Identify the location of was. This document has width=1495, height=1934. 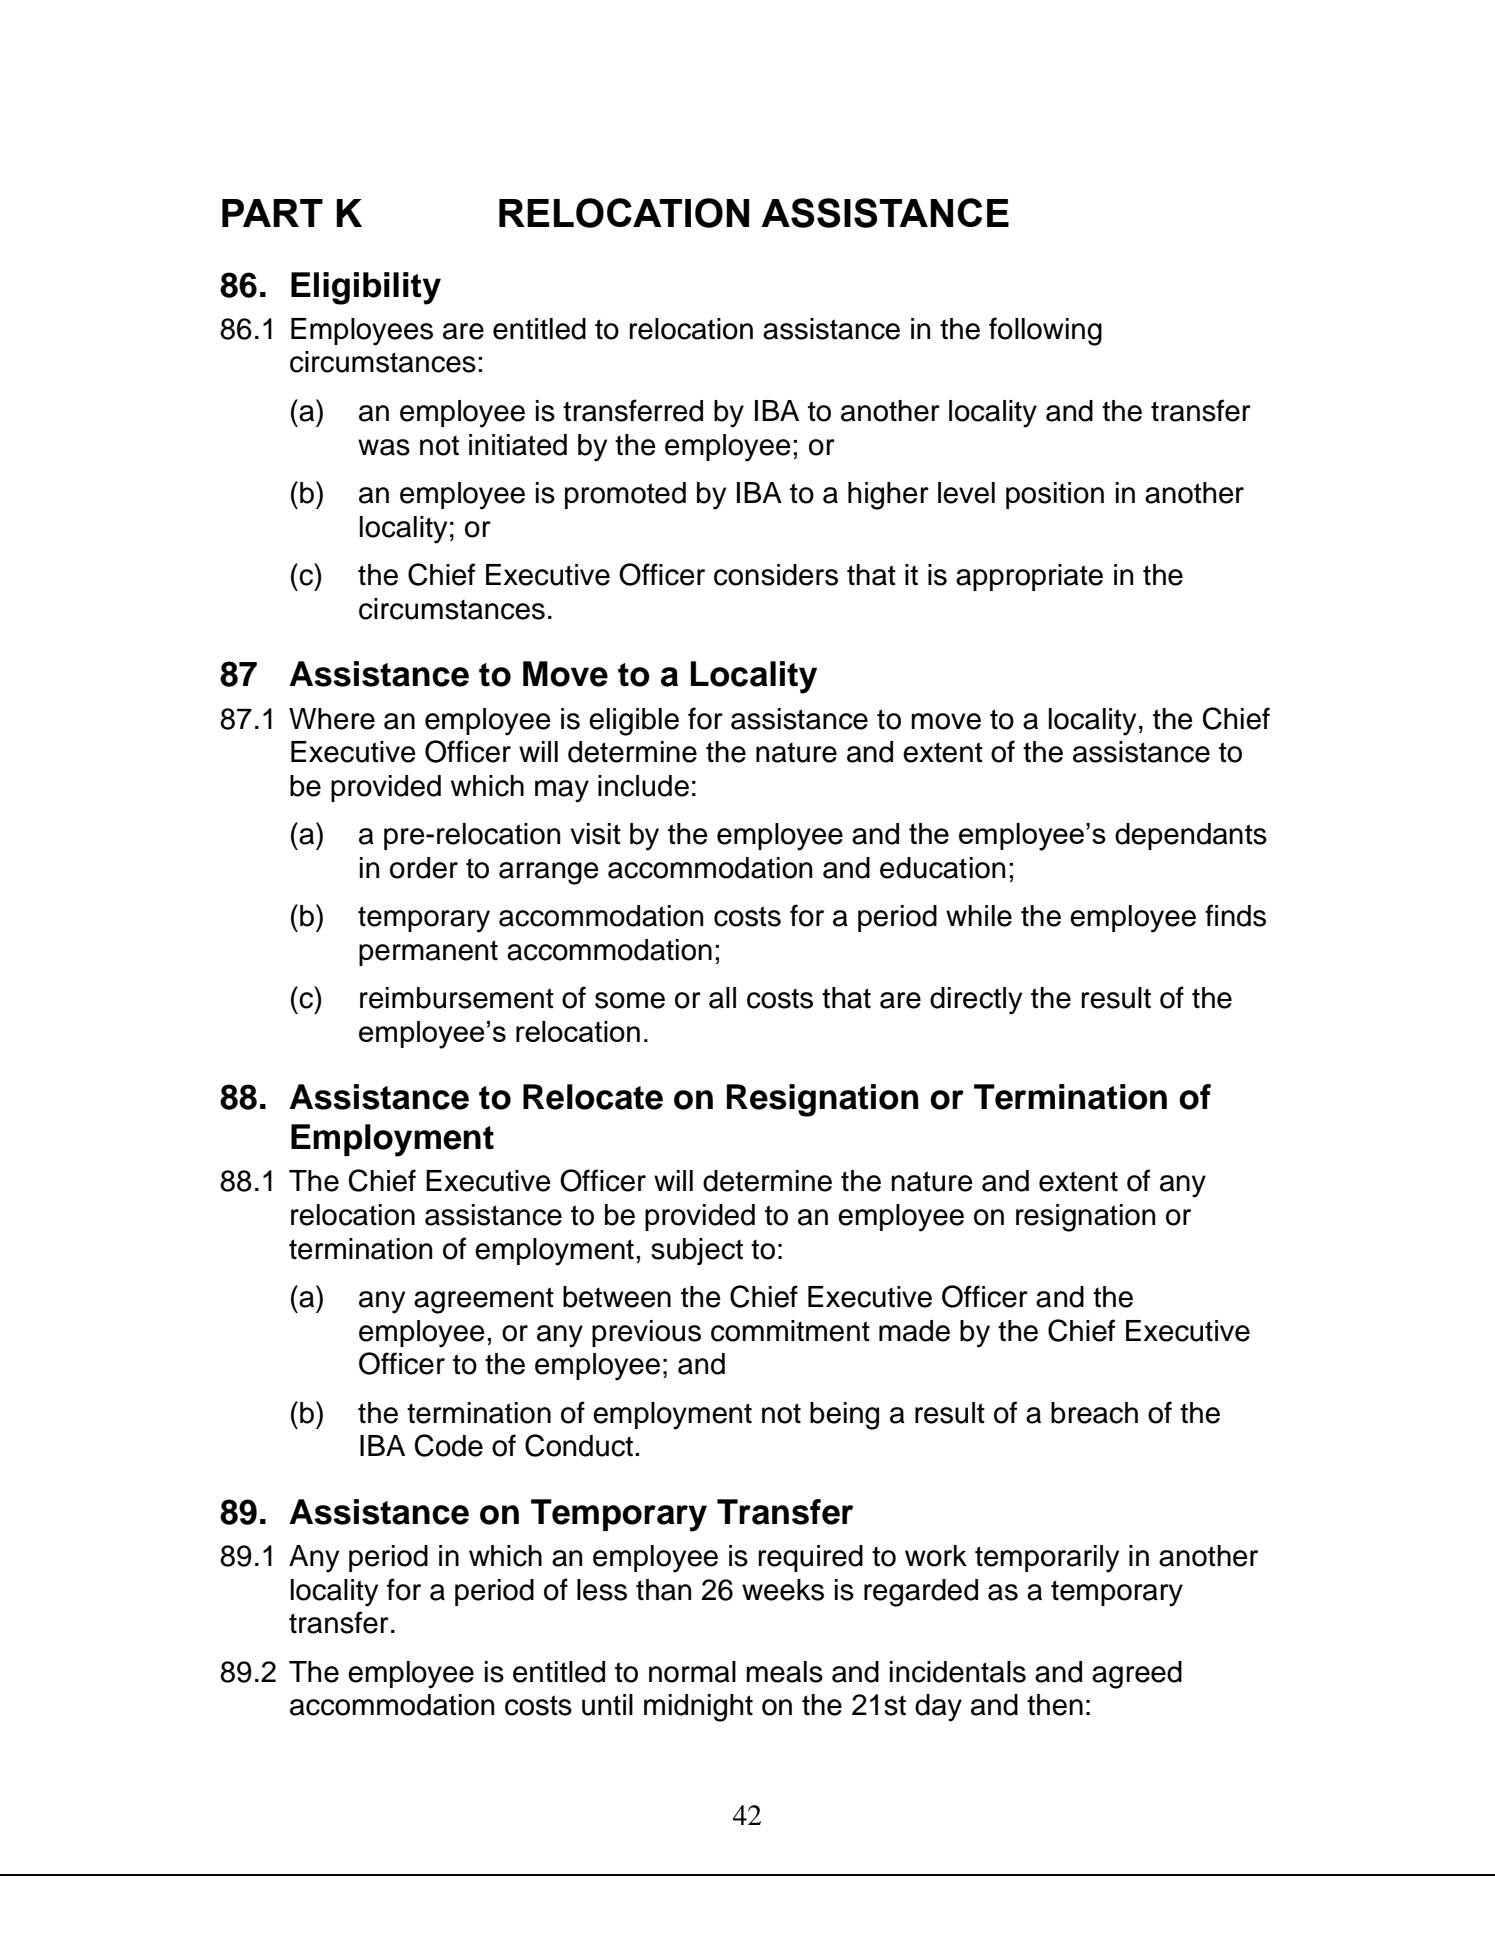
(384, 447).
